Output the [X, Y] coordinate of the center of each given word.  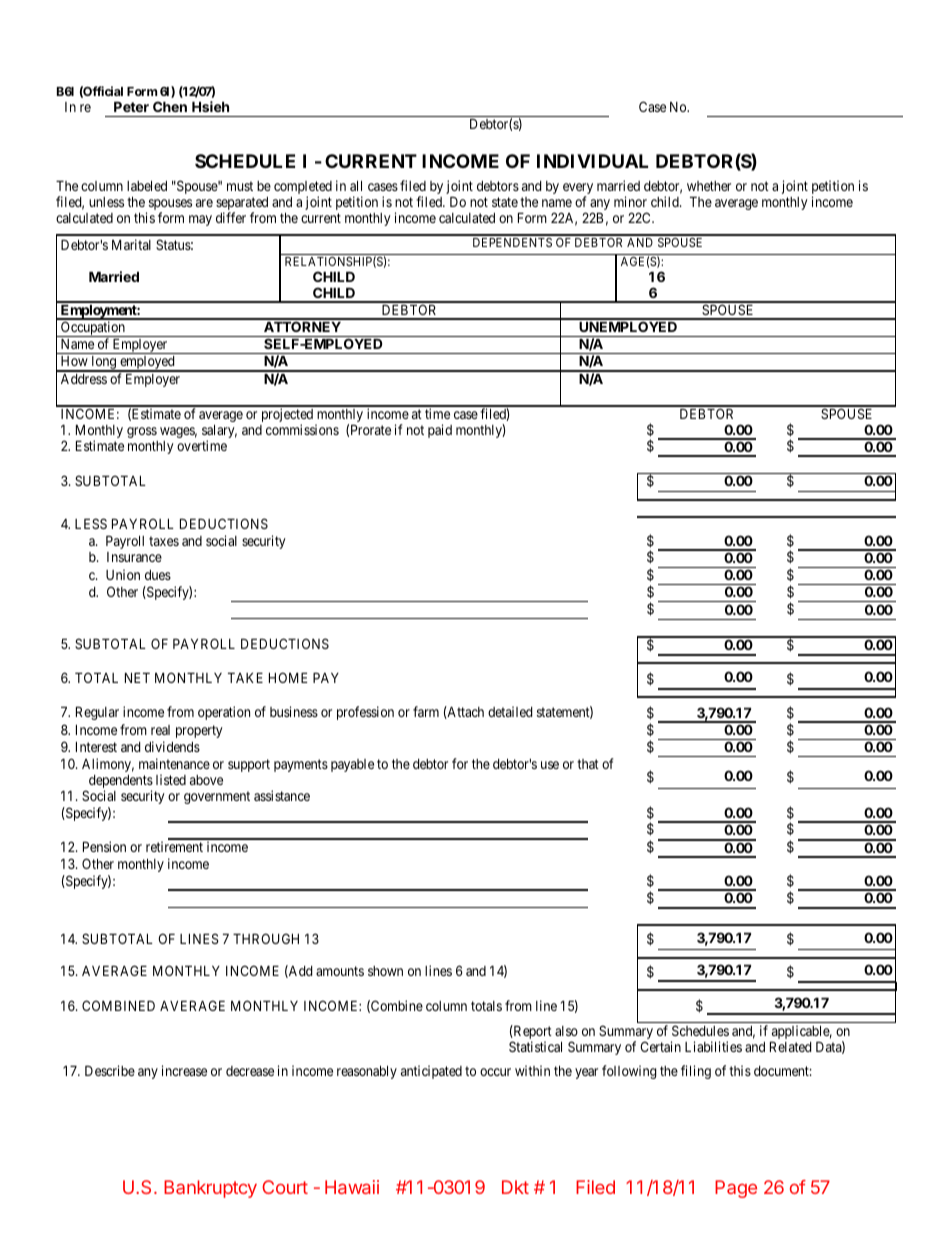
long [104, 364]
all [356, 186]
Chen [170, 106]
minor [630, 201]
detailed [510, 711]
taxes [164, 541]
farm [426, 711]
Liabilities [713, 1046]
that [588, 764]
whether [709, 186]
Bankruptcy [210, 1189]
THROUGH [266, 938]
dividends [172, 746]
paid [440, 431]
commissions [302, 429]
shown [385, 971]
